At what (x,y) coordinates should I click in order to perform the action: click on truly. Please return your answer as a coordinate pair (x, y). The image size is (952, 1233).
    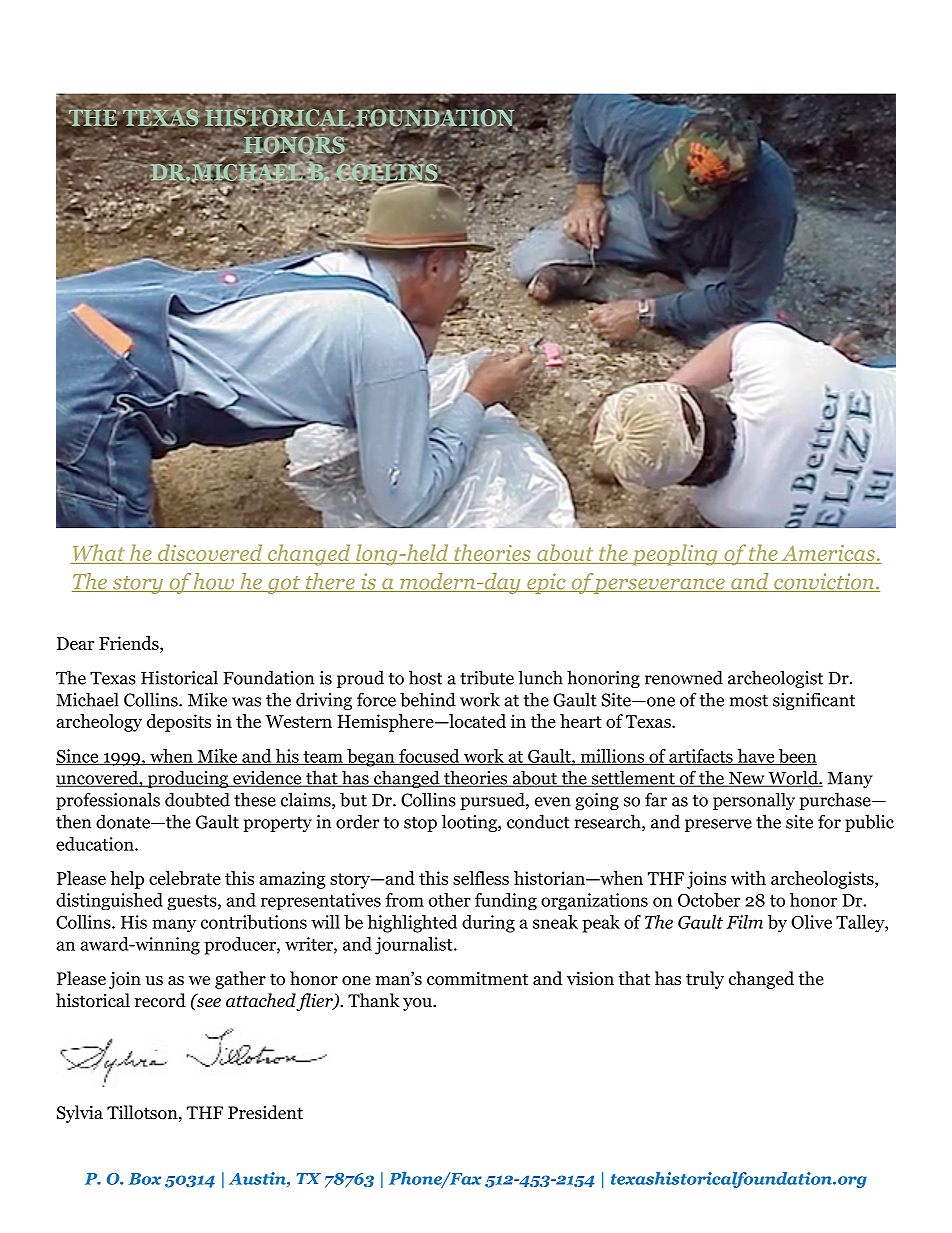
    Looking at the image, I should click on (705, 980).
